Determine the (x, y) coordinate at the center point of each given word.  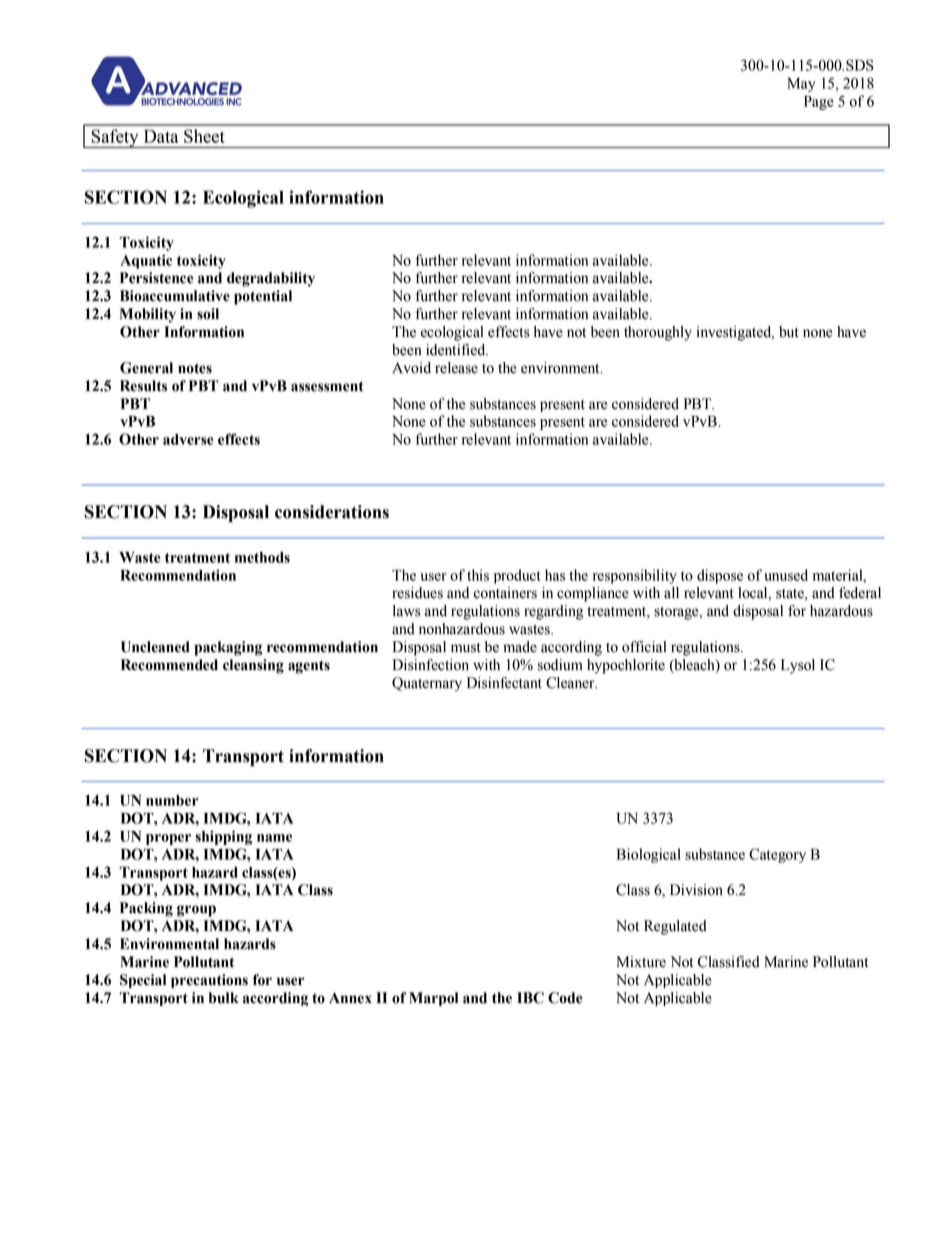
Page (819, 103)
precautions (209, 981)
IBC (530, 998)
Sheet (204, 136)
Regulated (675, 927)
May (801, 85)
